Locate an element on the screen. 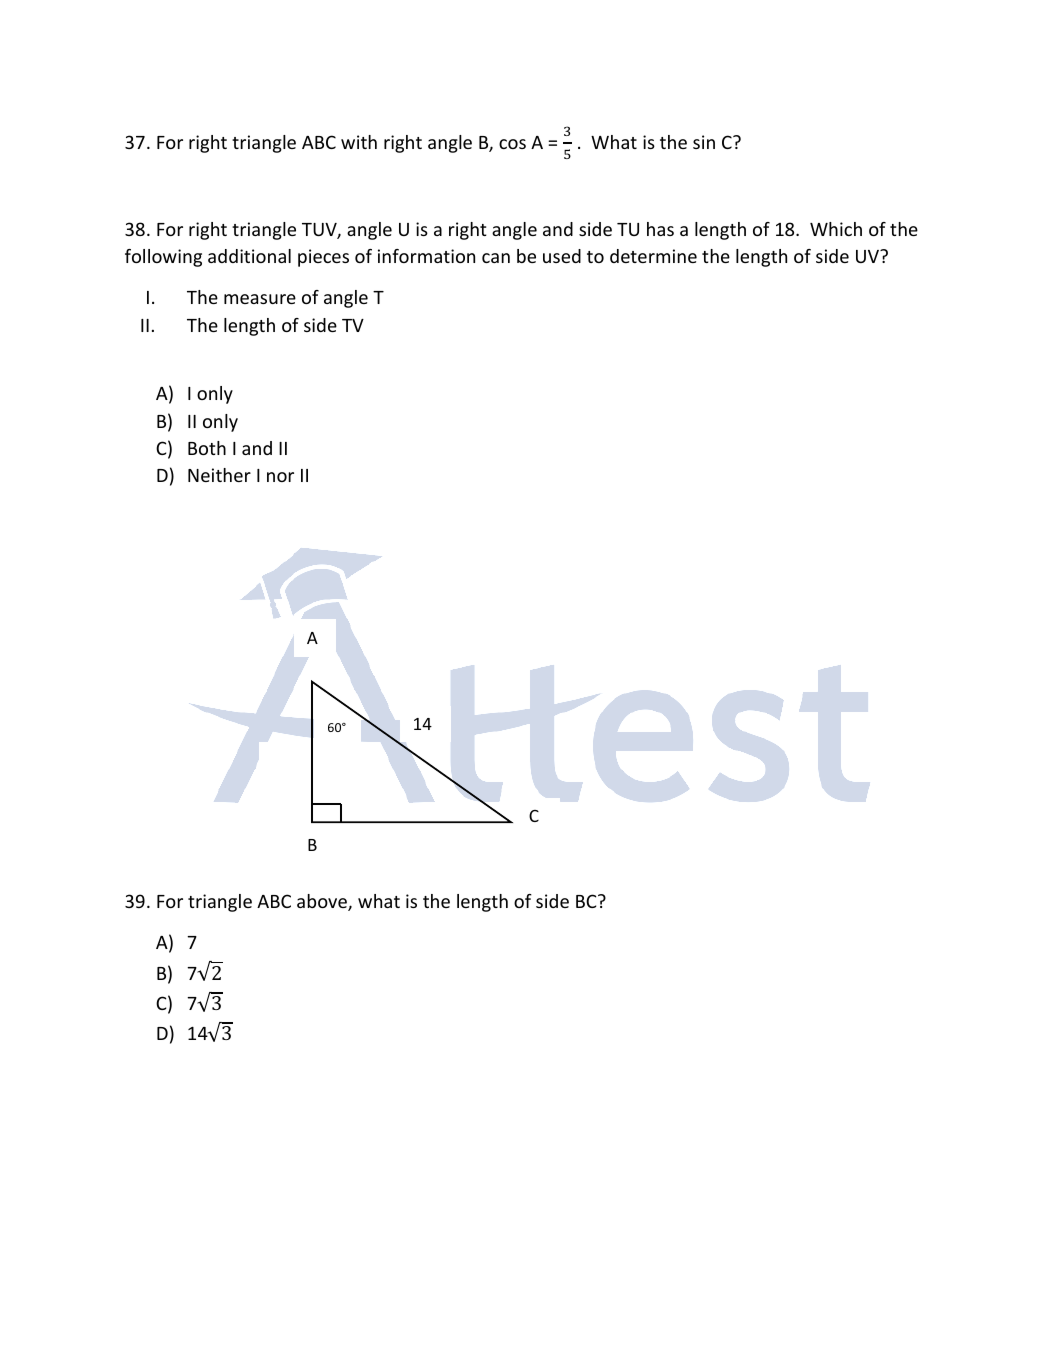 This screenshot has height=1370, width=1059. sin is located at coordinates (704, 142).
